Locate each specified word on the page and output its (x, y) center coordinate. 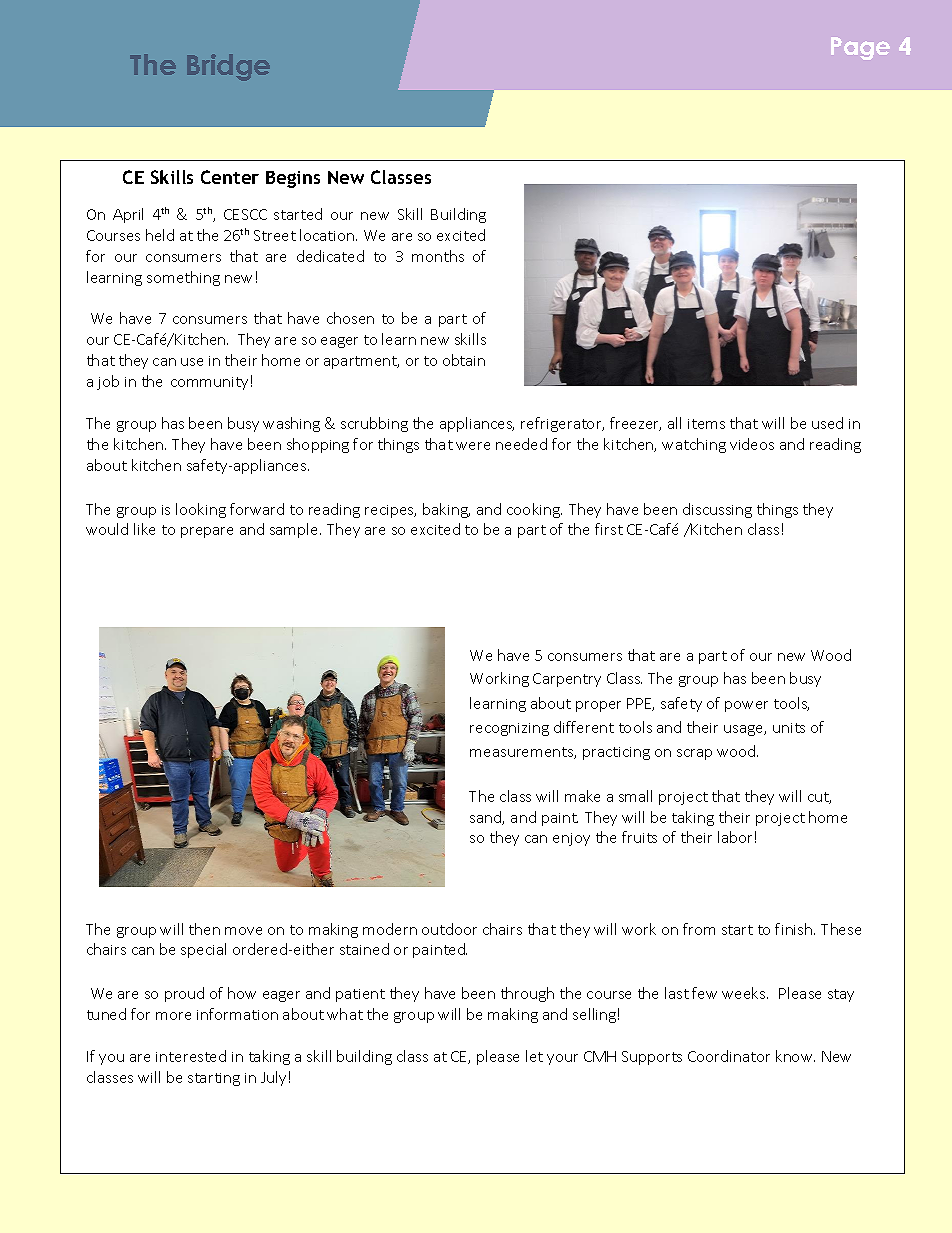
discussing (717, 510)
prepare (207, 532)
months (438, 256)
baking (446, 510)
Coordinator (729, 1056)
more (173, 1016)
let (534, 1056)
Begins (293, 179)
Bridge (228, 67)
